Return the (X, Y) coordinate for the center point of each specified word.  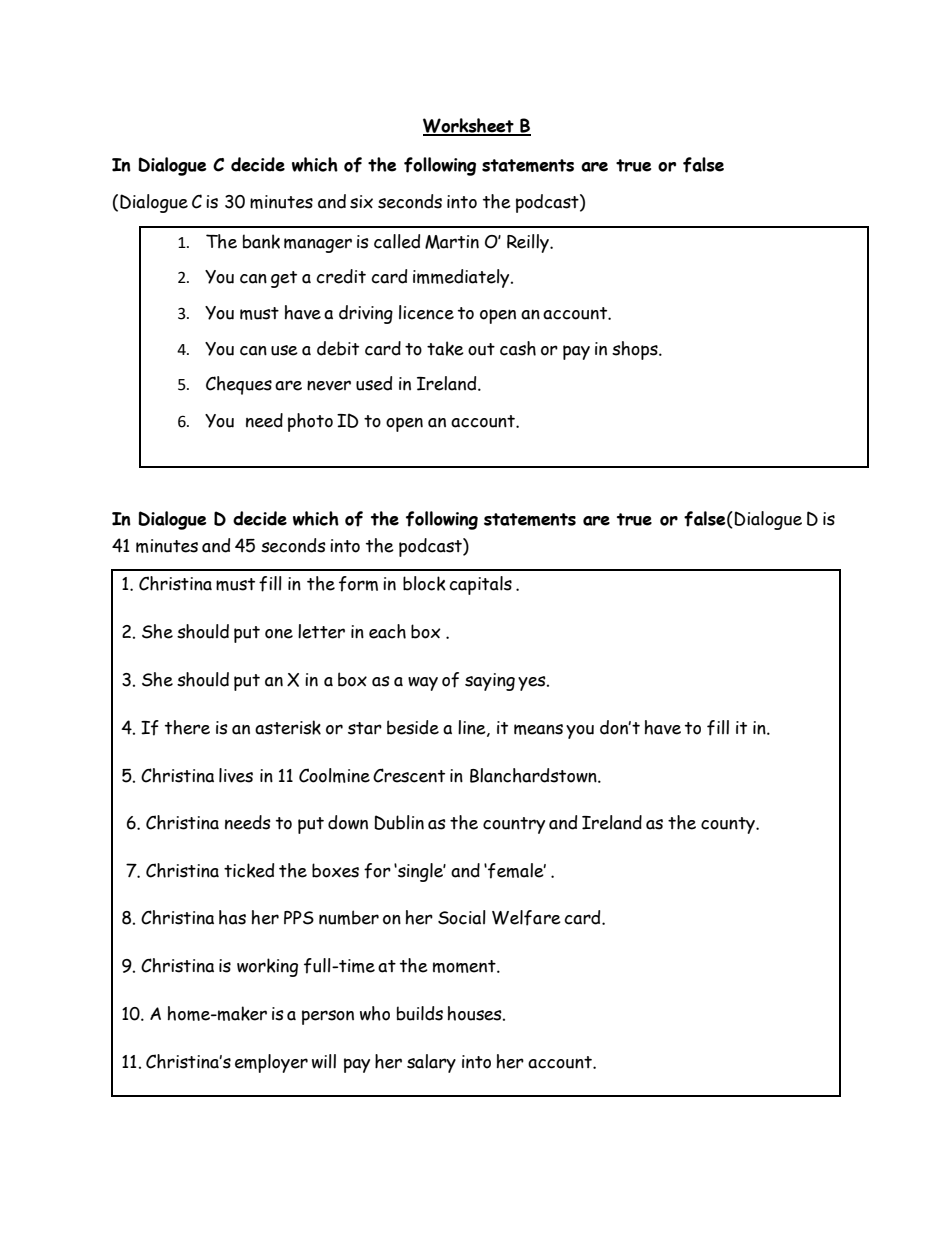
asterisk (288, 727)
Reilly (529, 243)
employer (271, 1063)
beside (413, 727)
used (374, 383)
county (729, 825)
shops (636, 350)
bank (261, 241)
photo (310, 422)
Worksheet (469, 126)
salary (431, 1063)
